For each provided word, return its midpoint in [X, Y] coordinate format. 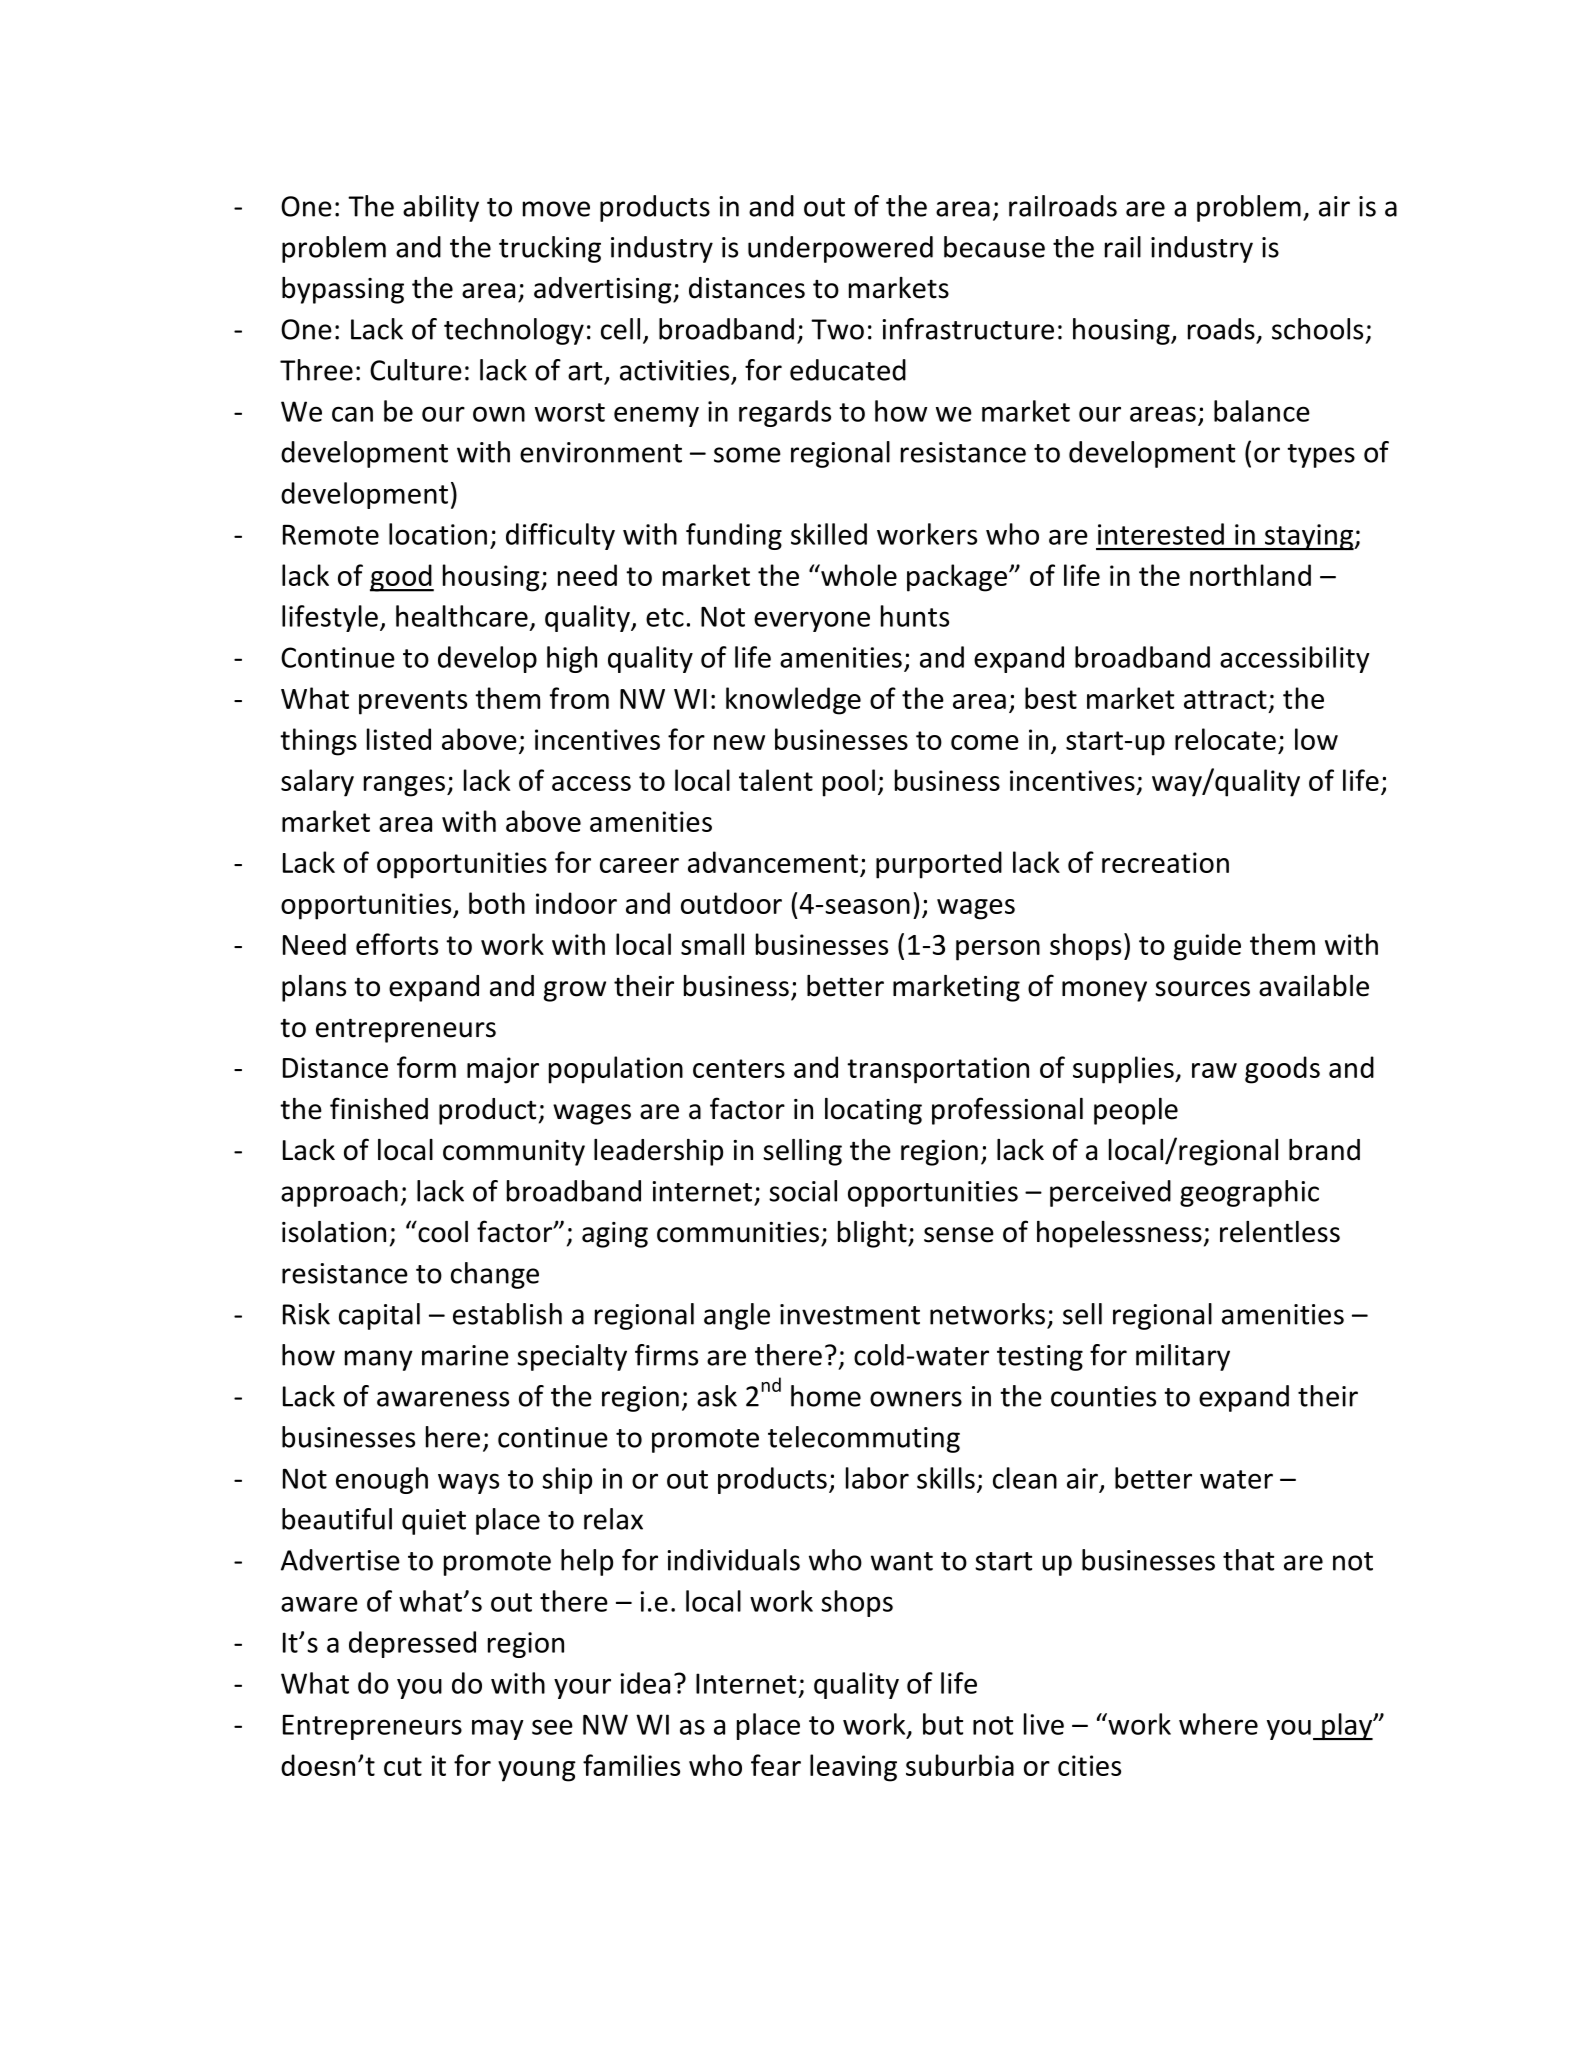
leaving [853, 1768]
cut [403, 1766]
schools [1317, 329]
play [1347, 1726]
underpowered [840, 249]
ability [441, 208]
